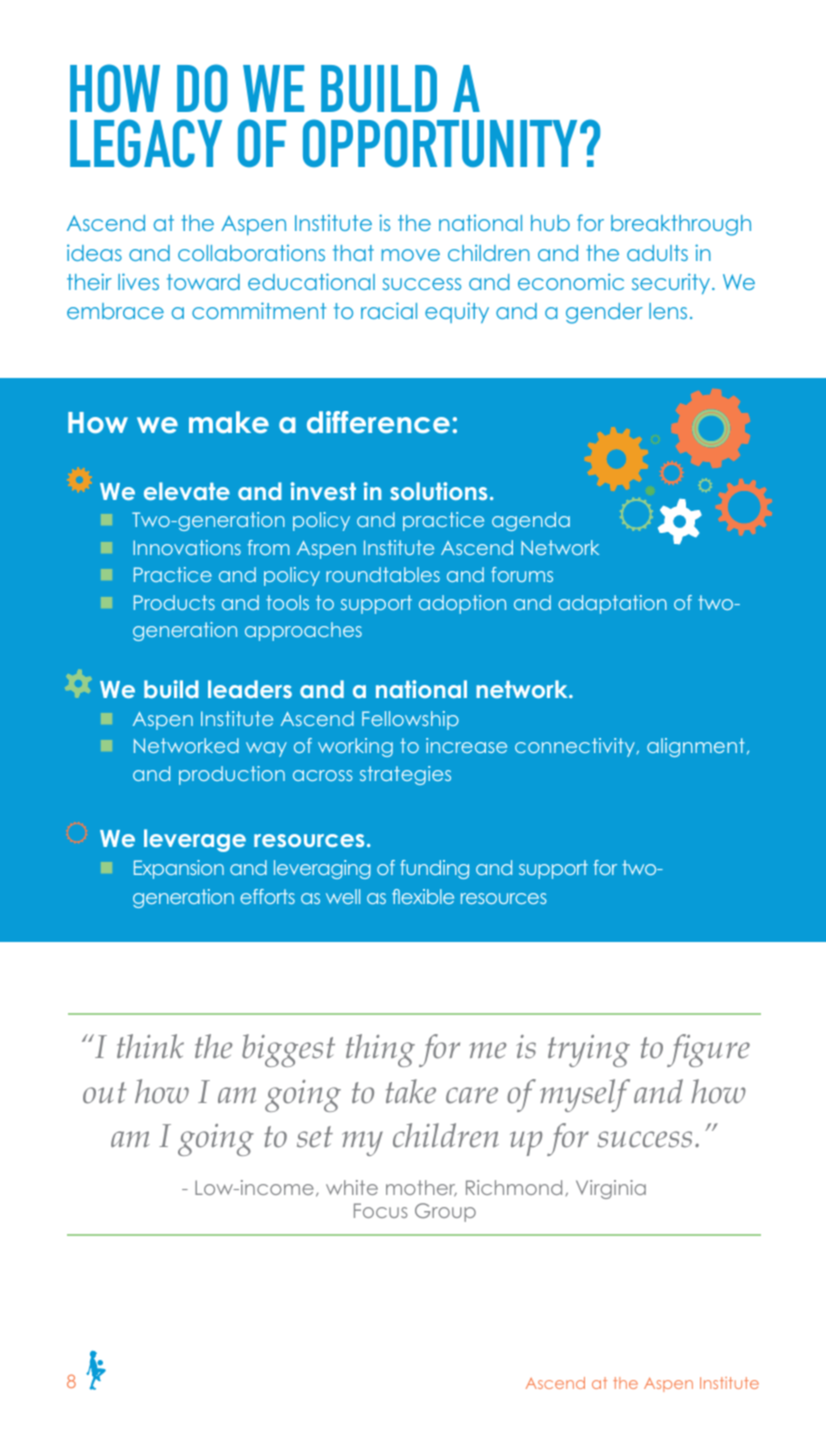 Image resolution: width=826 pixels, height=1456 pixels. What do you see at coordinates (105, 1093) in the screenshot?
I see `out` at bounding box center [105, 1093].
